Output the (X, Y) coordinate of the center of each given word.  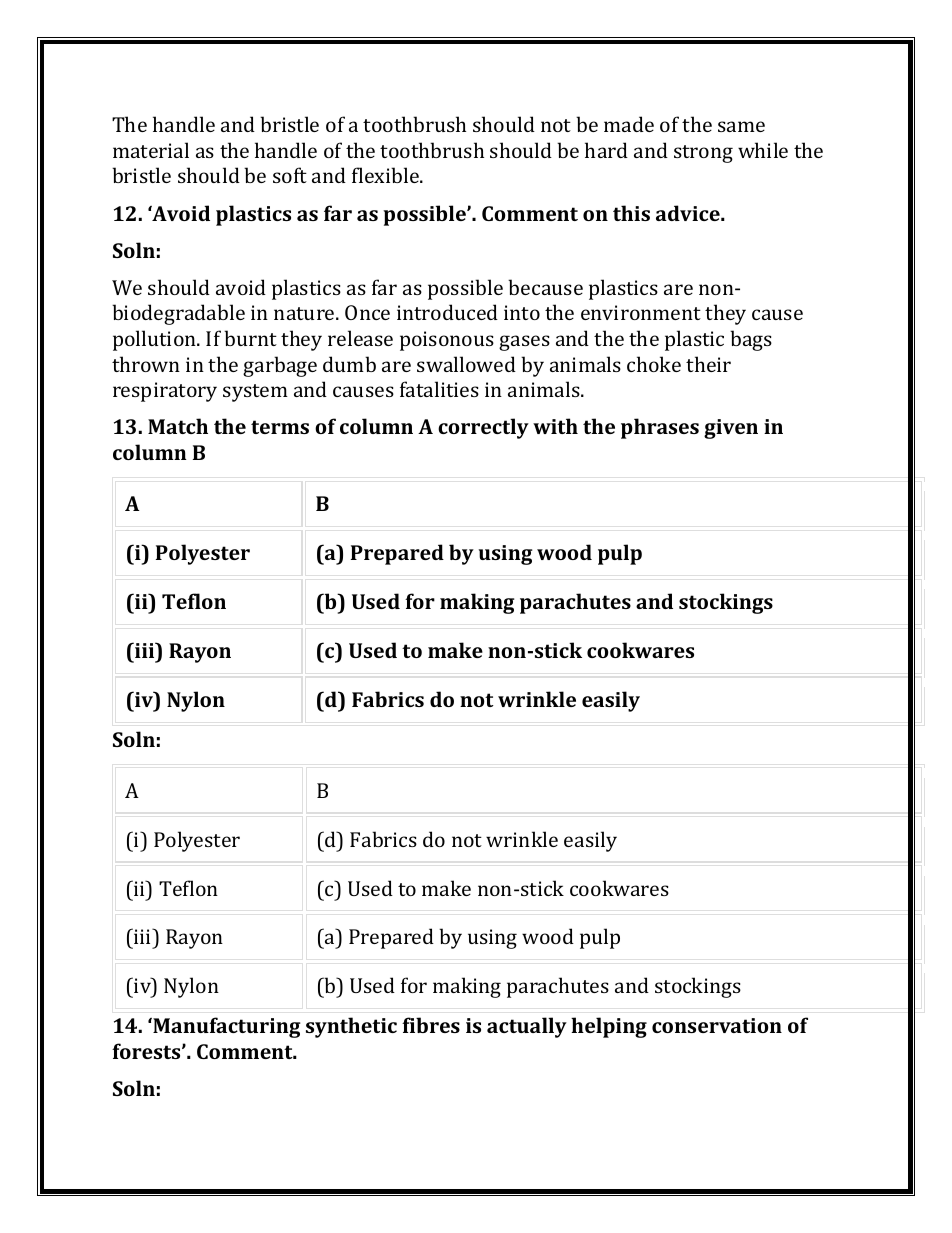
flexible (386, 175)
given (731, 429)
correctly (483, 428)
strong (703, 154)
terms (280, 427)
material (151, 150)
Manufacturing (226, 1027)
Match (178, 426)
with (555, 426)
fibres (431, 1025)
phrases (660, 428)
